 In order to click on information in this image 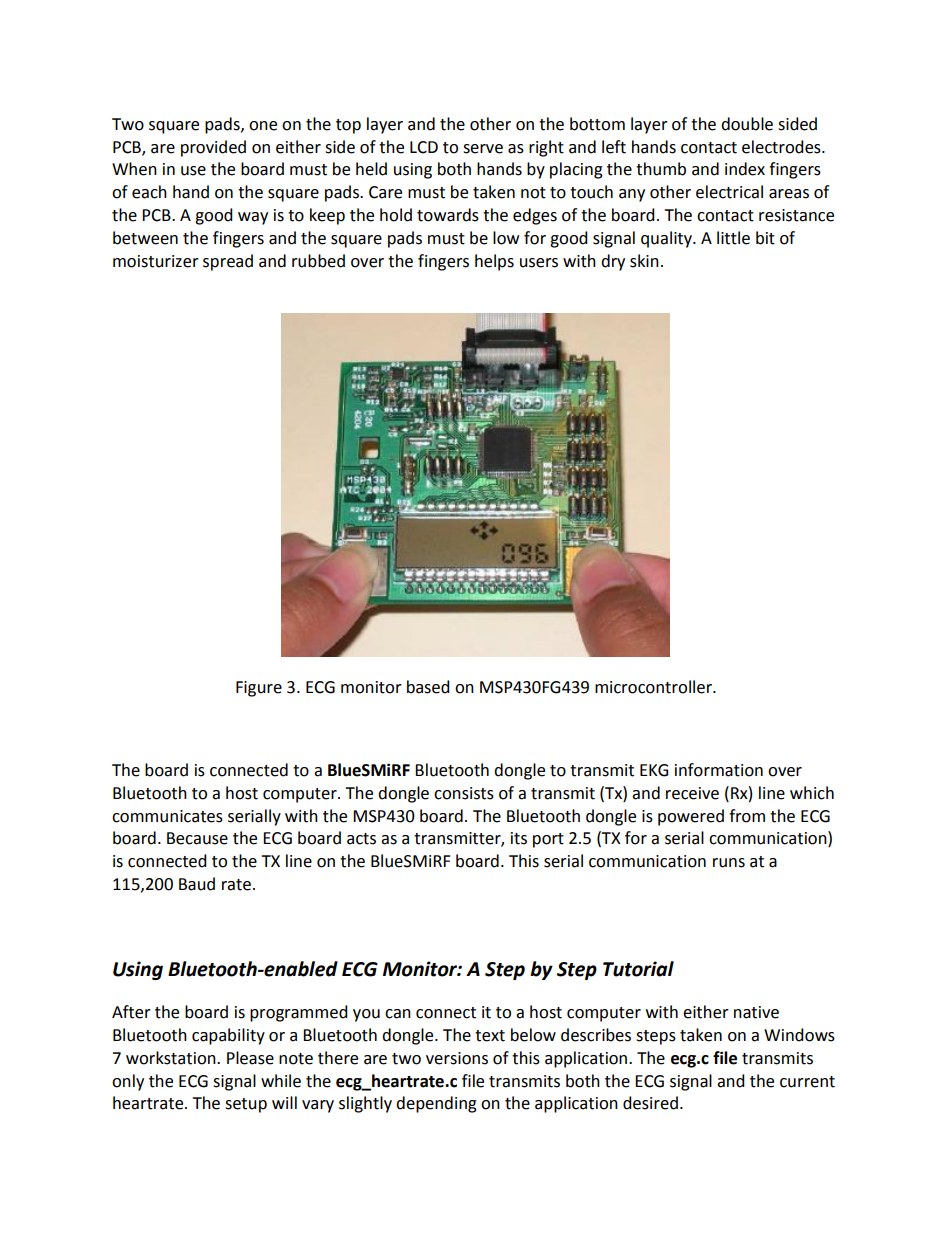, I will do `click(719, 770)`.
